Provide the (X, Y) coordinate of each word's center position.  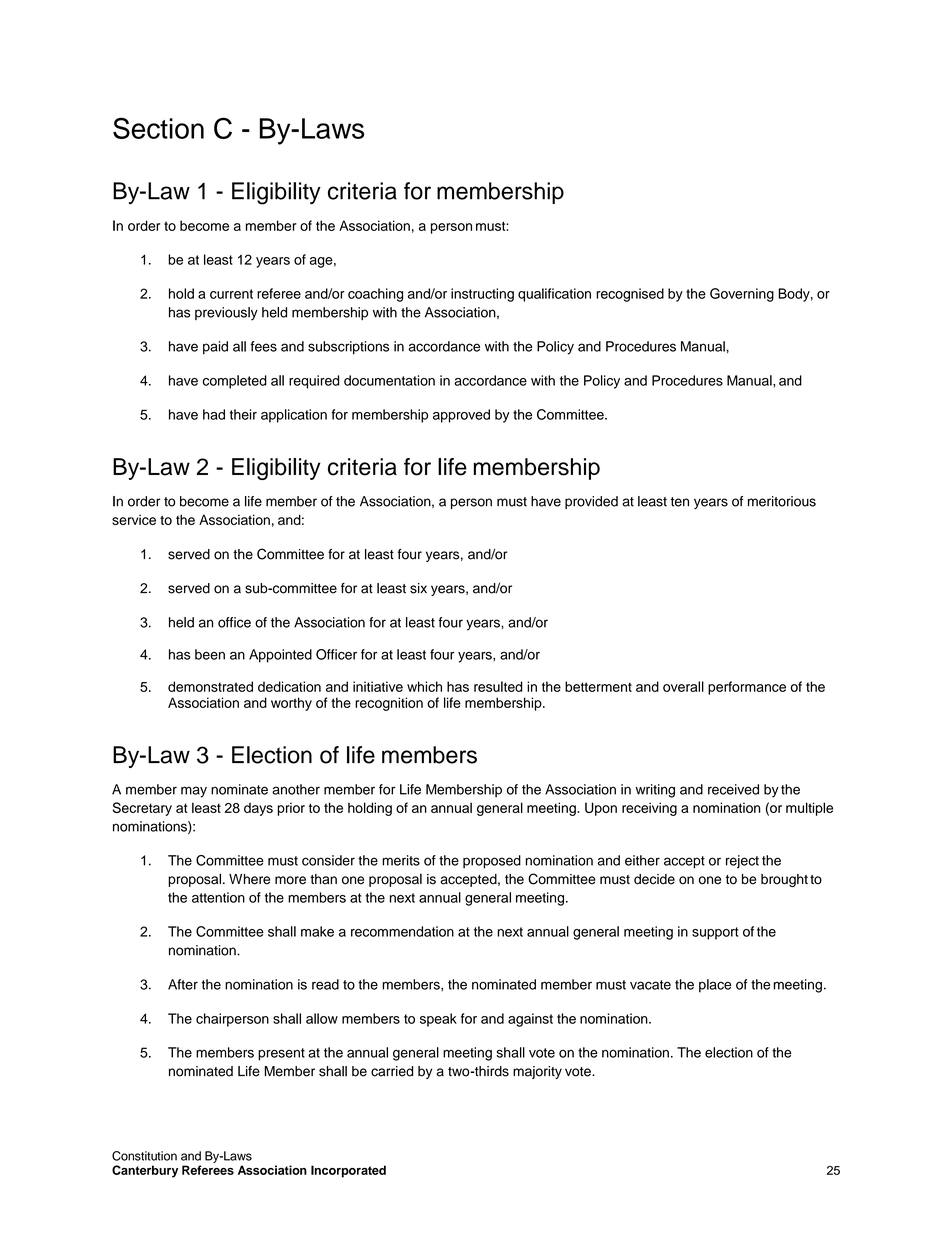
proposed (492, 862)
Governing (742, 295)
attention (218, 897)
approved (461, 416)
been (210, 654)
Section (158, 128)
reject (742, 862)
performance (747, 688)
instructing (482, 295)
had (214, 414)
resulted (498, 686)
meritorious (782, 501)
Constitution (144, 1156)
